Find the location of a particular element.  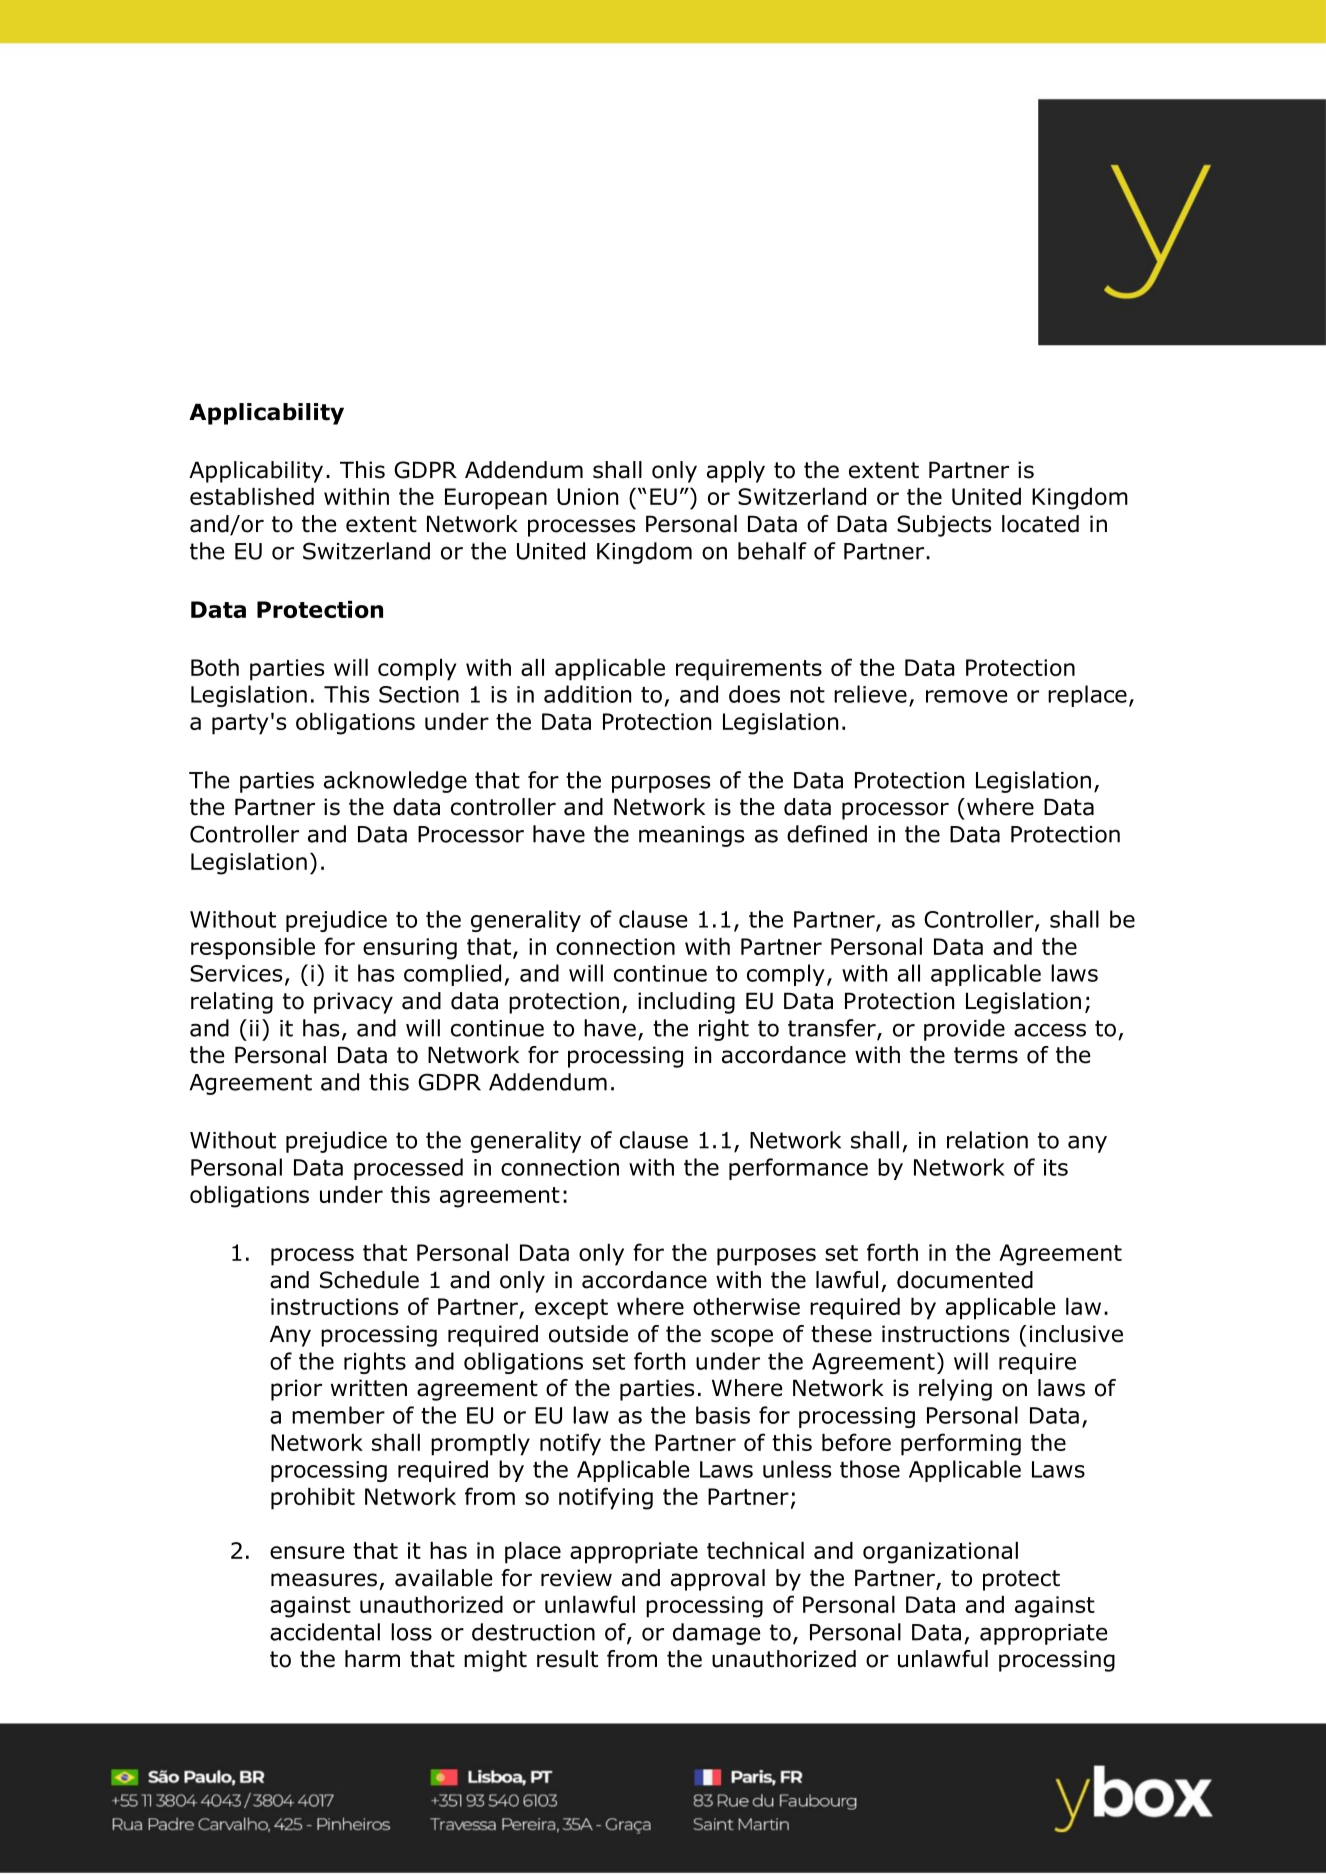

damage is located at coordinates (716, 1634).
